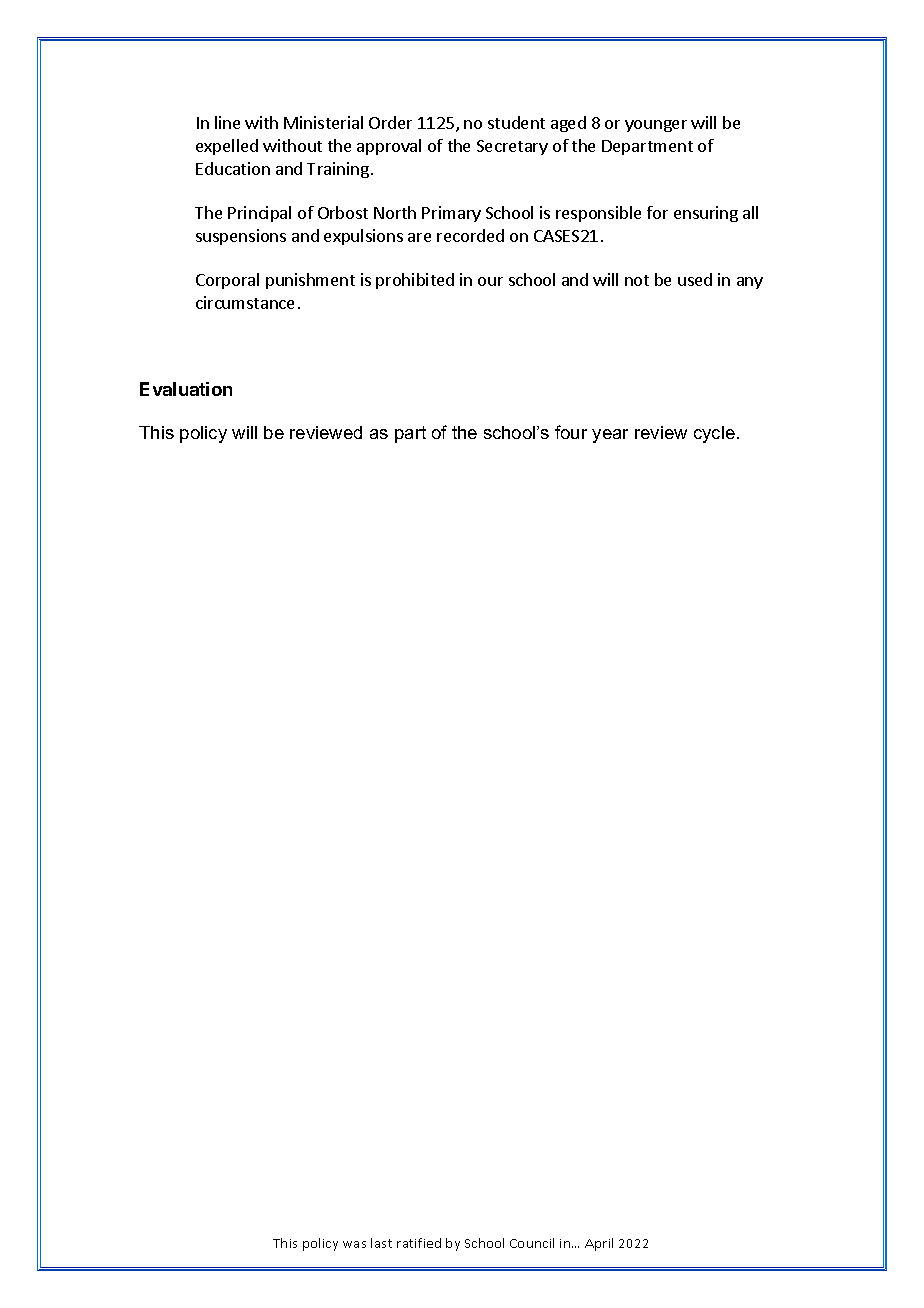 Image resolution: width=924 pixels, height=1308 pixels. Describe the element at coordinates (571, 432) in the image. I see `four` at that location.
